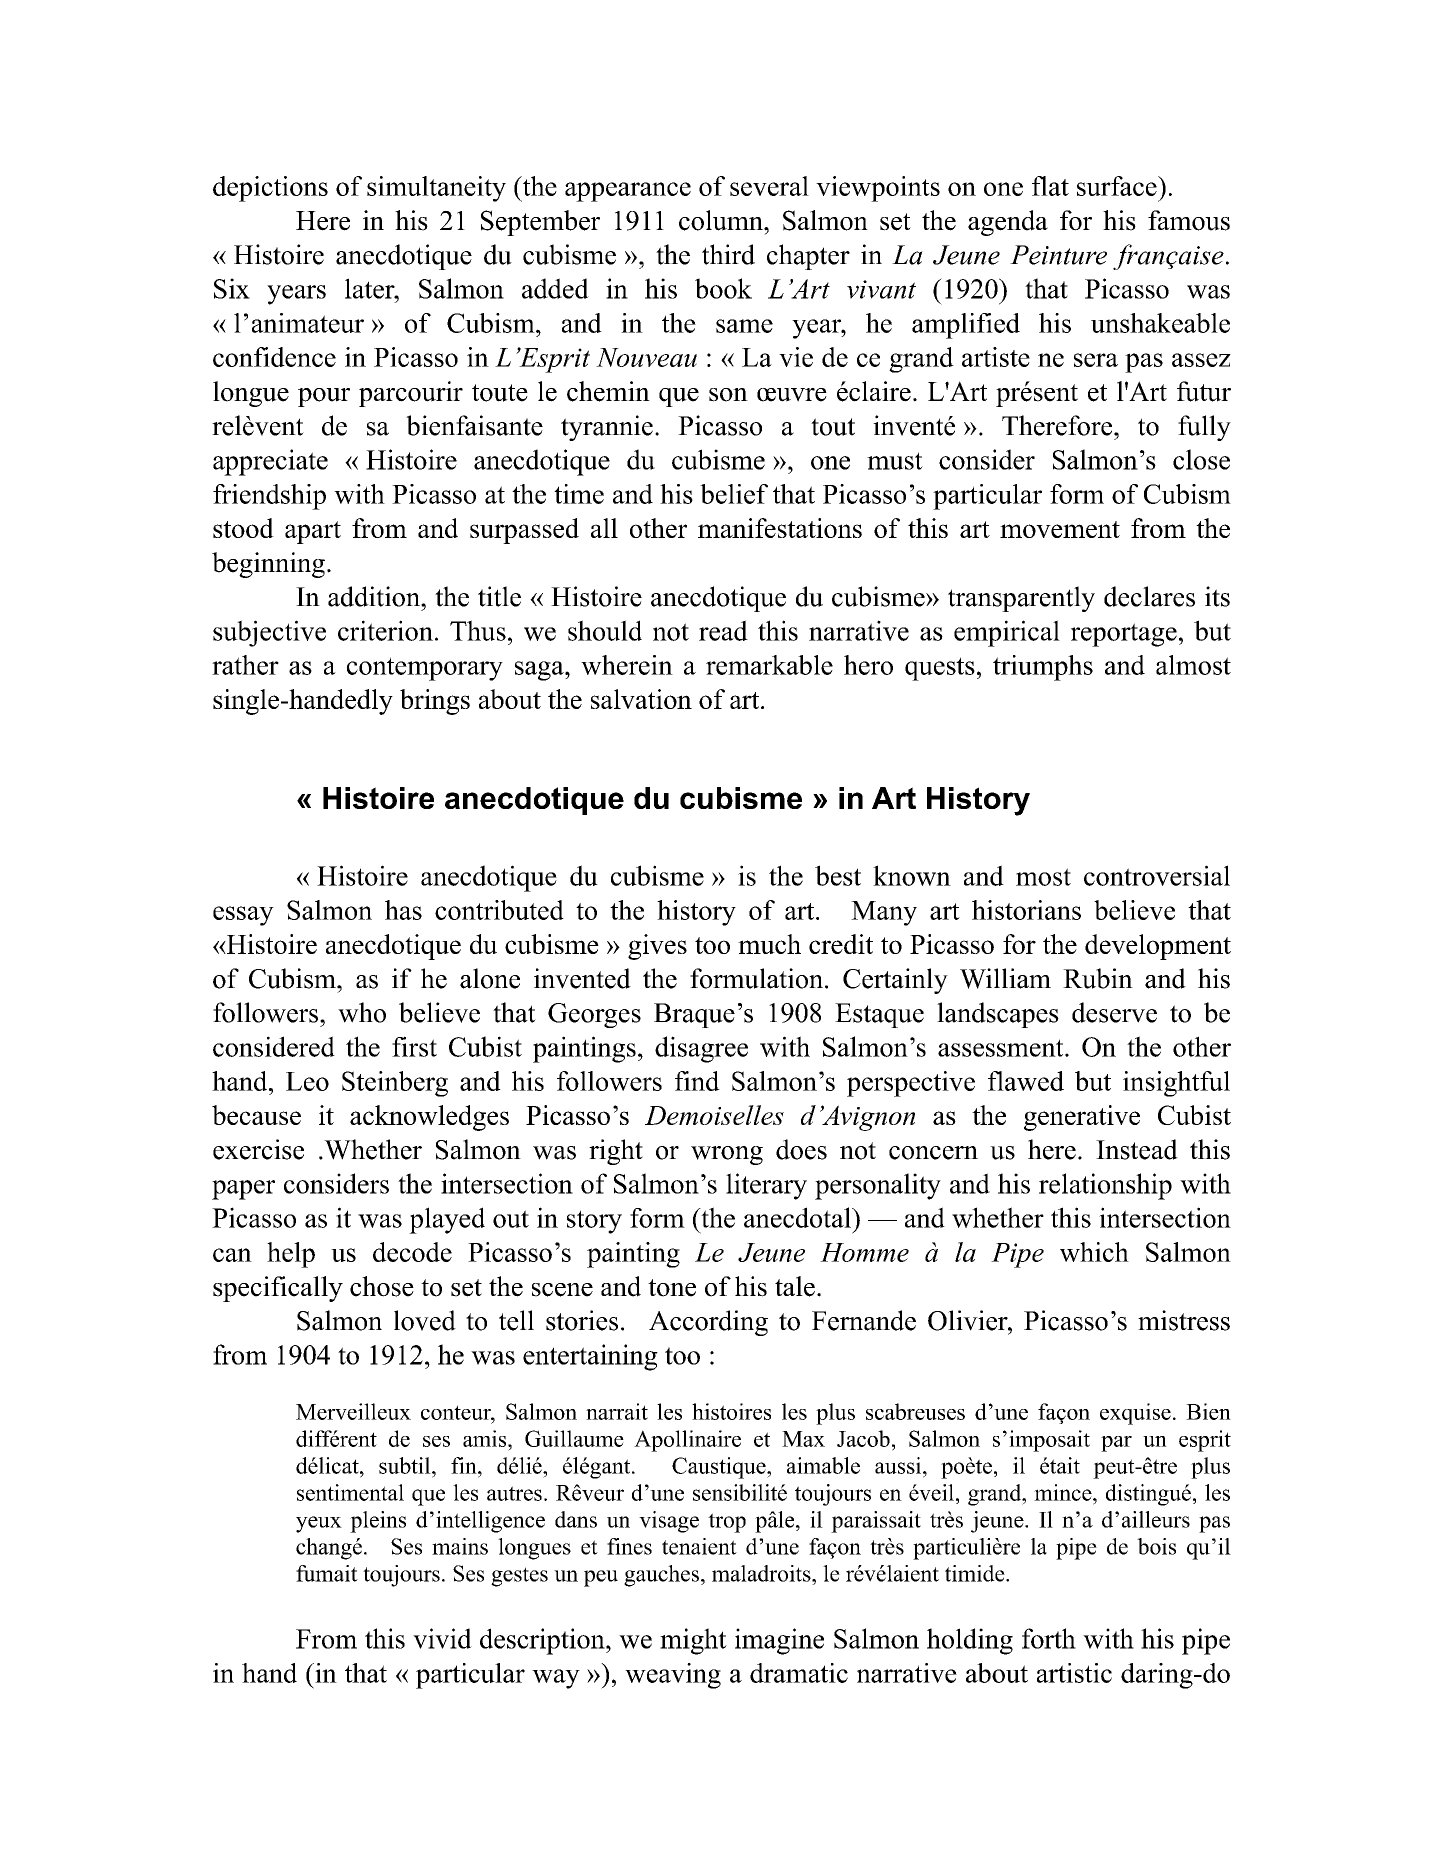  What do you see at coordinates (403, 910) in the document?
I see `has` at bounding box center [403, 910].
